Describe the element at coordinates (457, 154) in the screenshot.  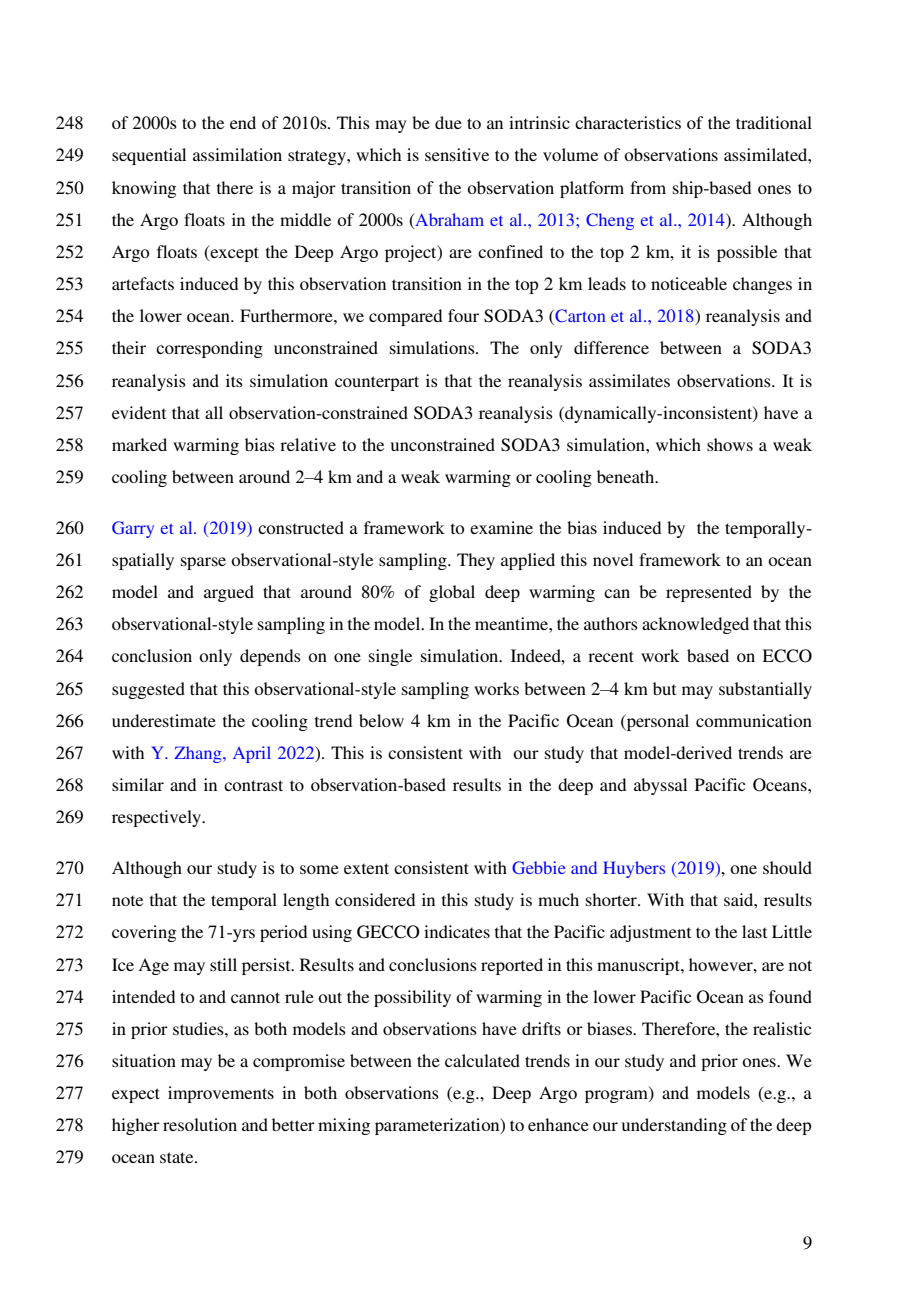
I see `sensitive` at that location.
